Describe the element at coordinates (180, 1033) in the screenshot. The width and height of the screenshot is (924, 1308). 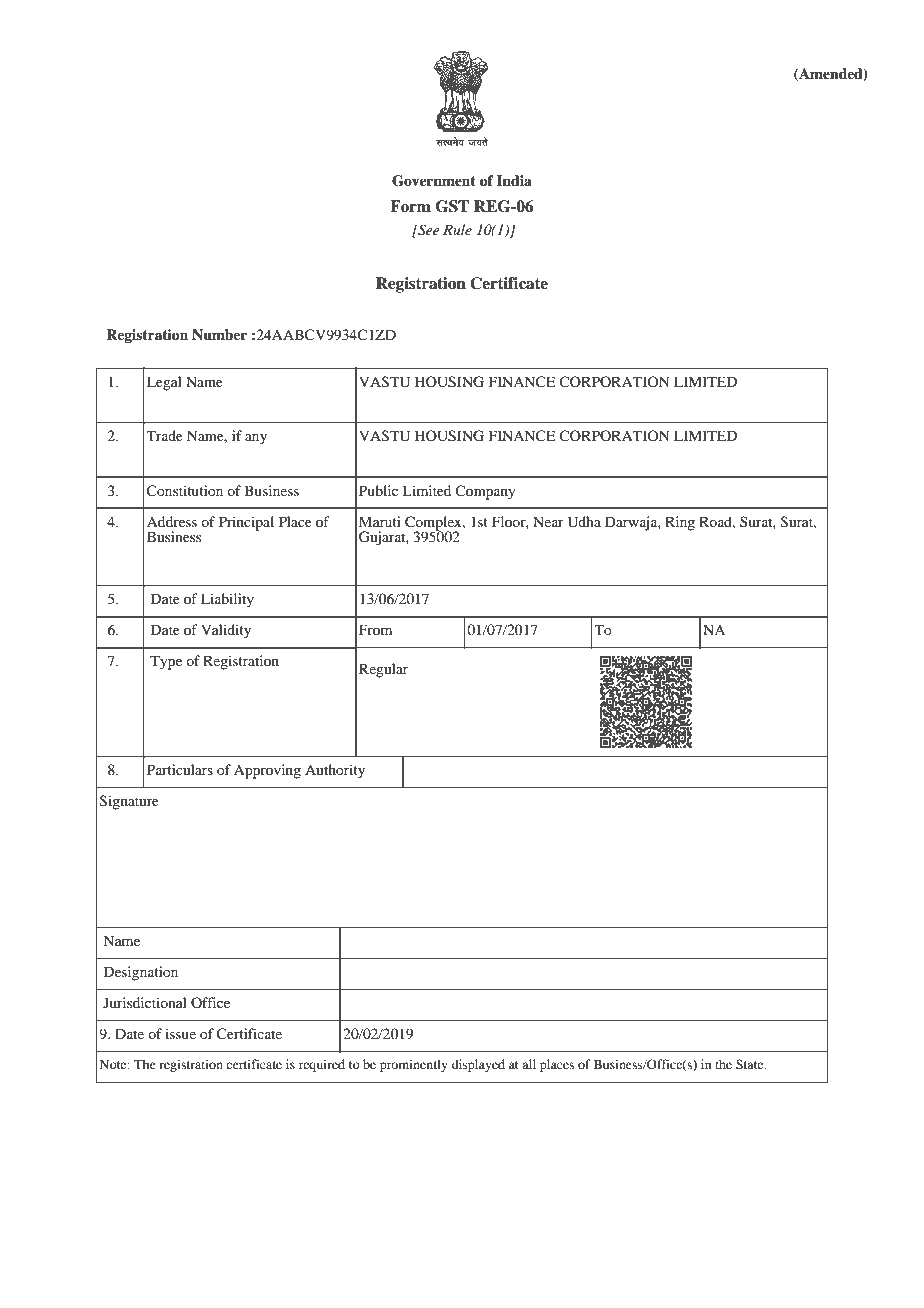
I see `issue` at that location.
